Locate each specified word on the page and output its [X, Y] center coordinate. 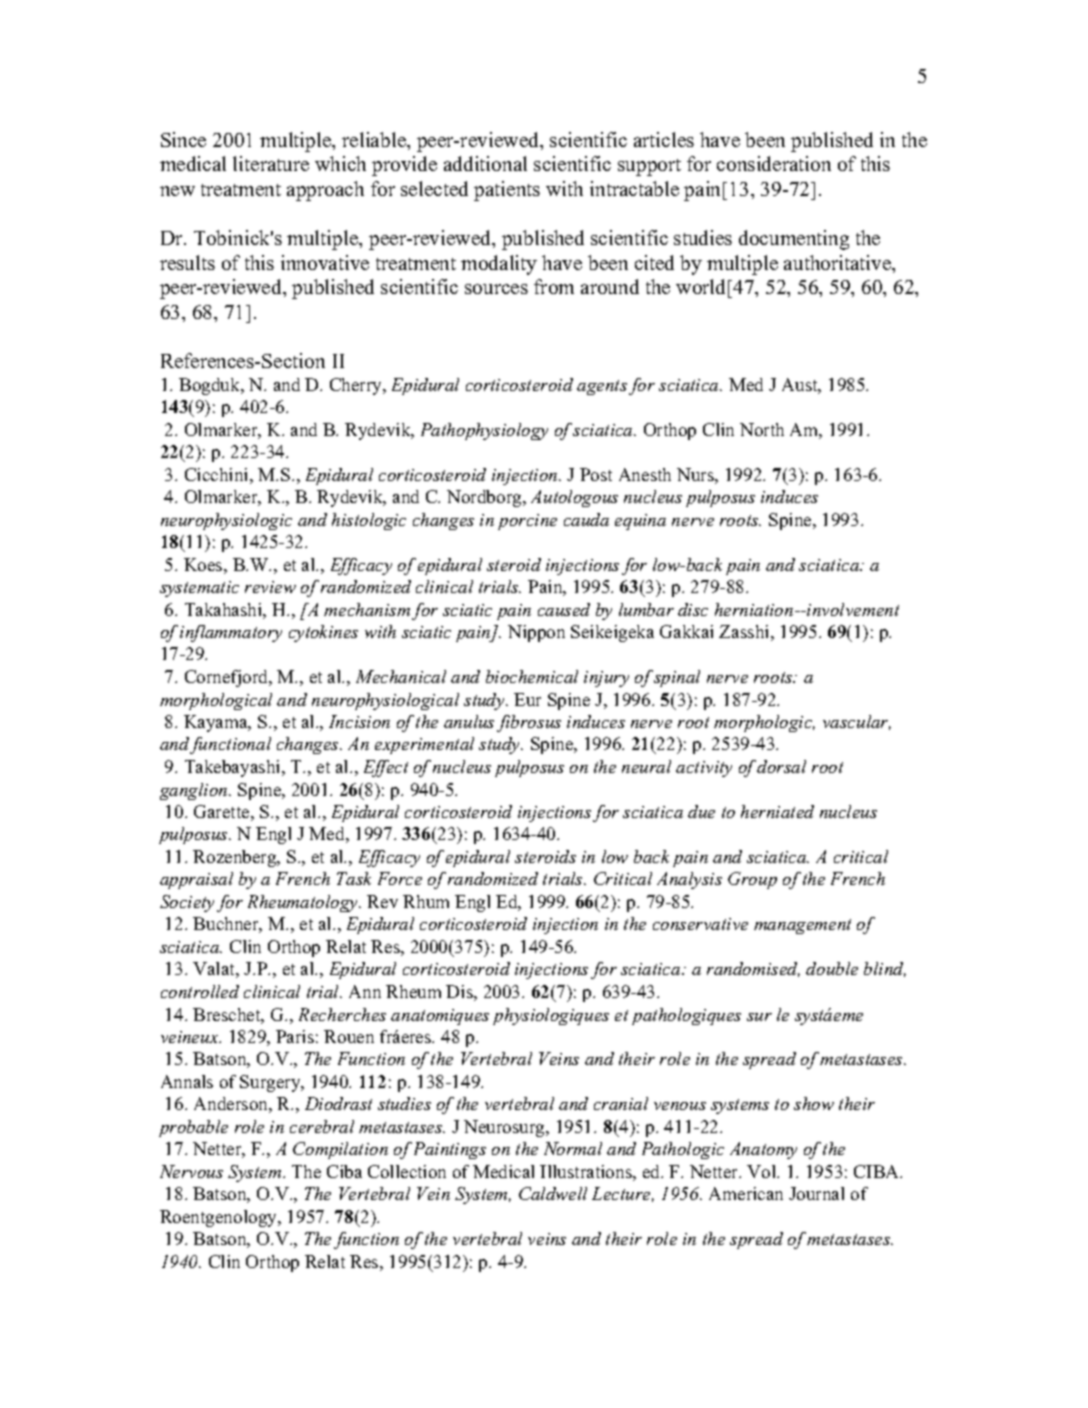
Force [400, 878]
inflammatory [231, 633]
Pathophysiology [484, 431]
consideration [774, 163]
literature [271, 163]
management [802, 926]
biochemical [532, 676]
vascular [857, 722]
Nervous [191, 1171]
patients [507, 191]
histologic [369, 521]
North [762, 429]
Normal [573, 1148]
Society [187, 903]
